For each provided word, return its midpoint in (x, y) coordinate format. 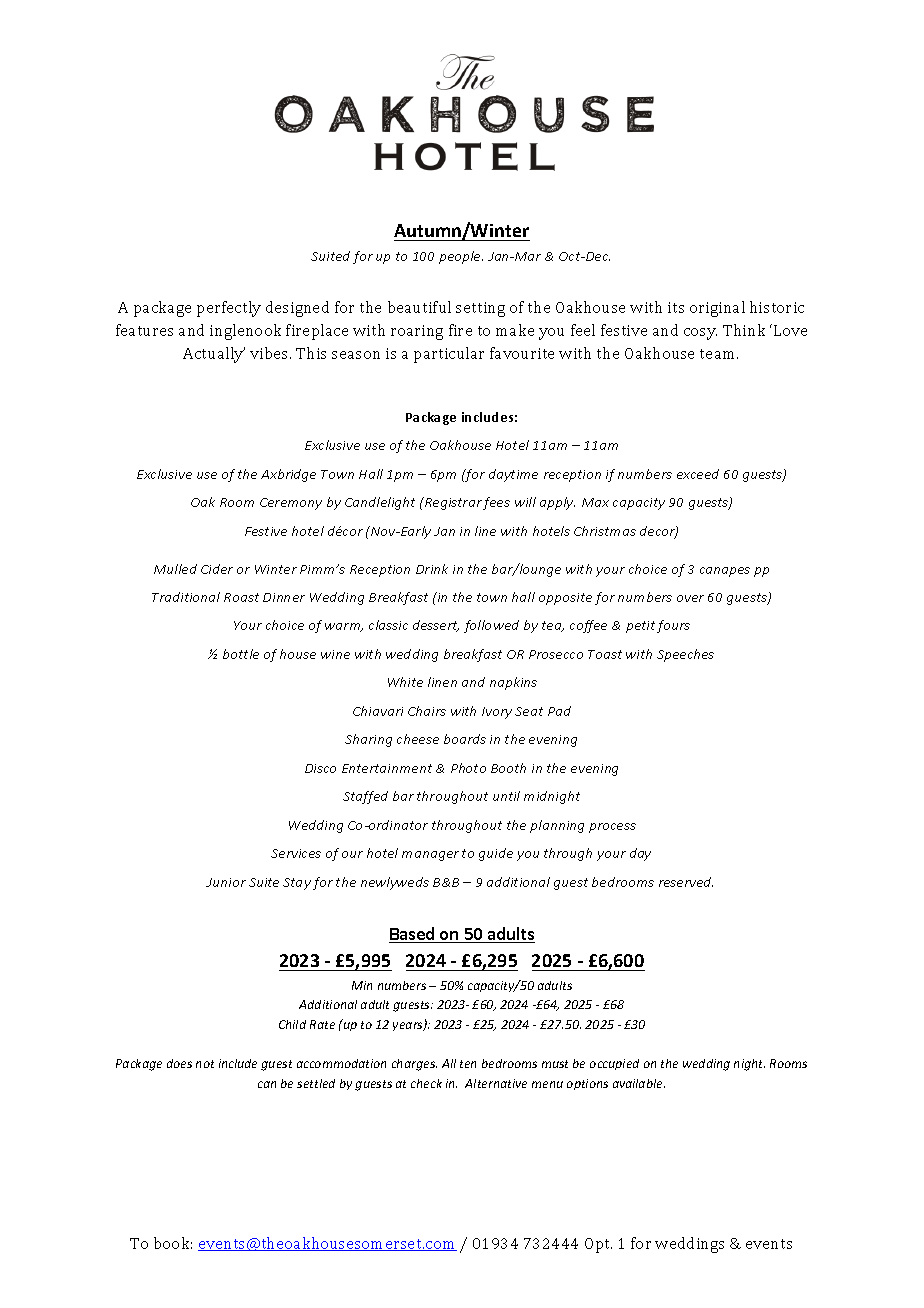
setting (480, 309)
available (639, 1083)
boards (465, 739)
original (717, 309)
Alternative (496, 1083)
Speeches (685, 655)
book (173, 1243)
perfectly (229, 309)
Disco (320, 768)
